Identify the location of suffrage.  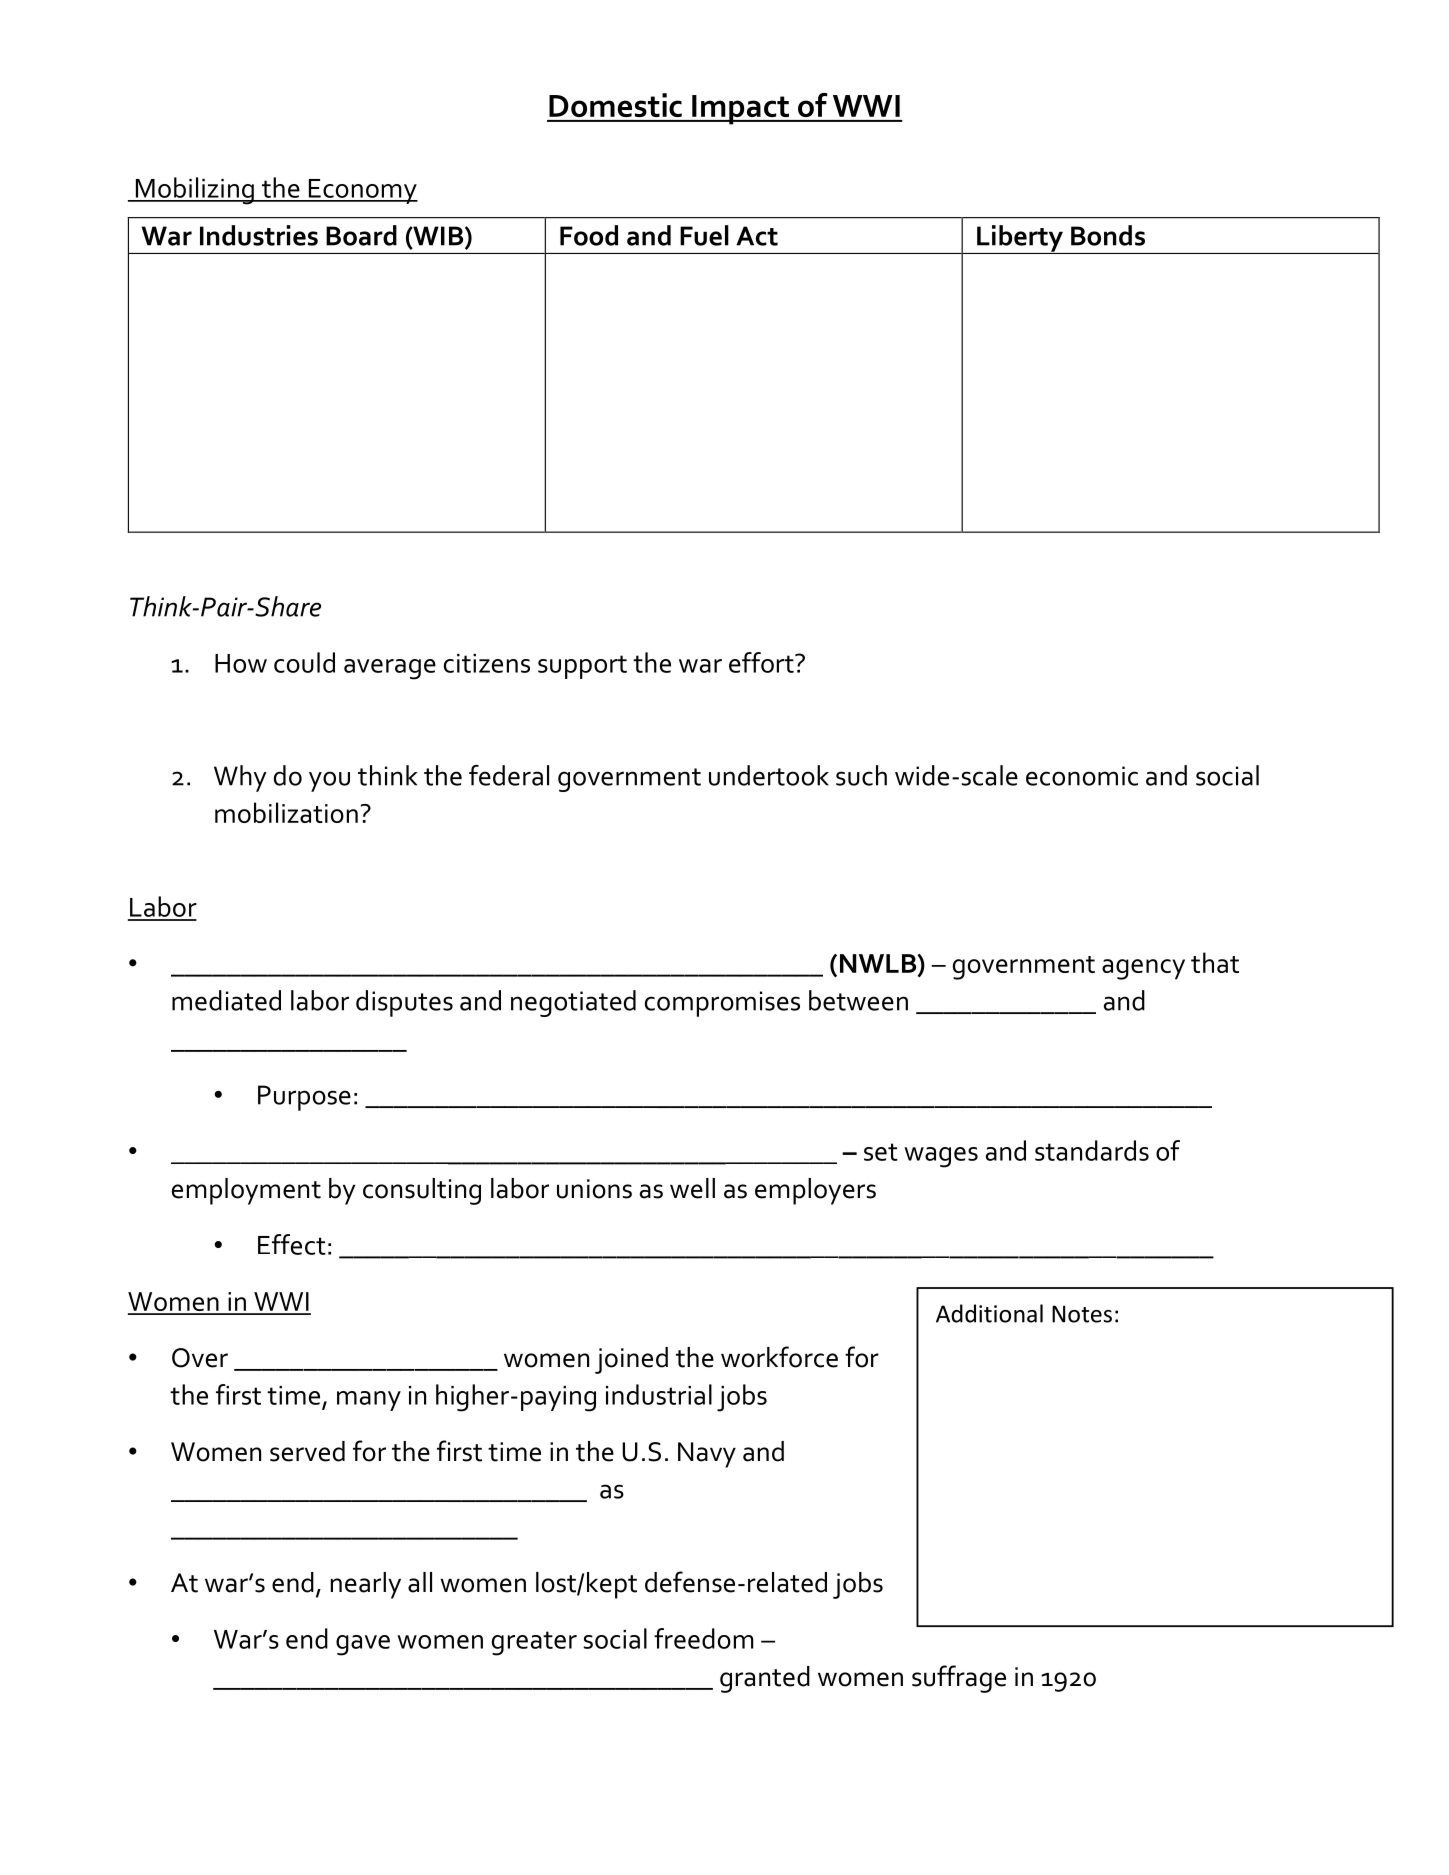
(959, 1679).
